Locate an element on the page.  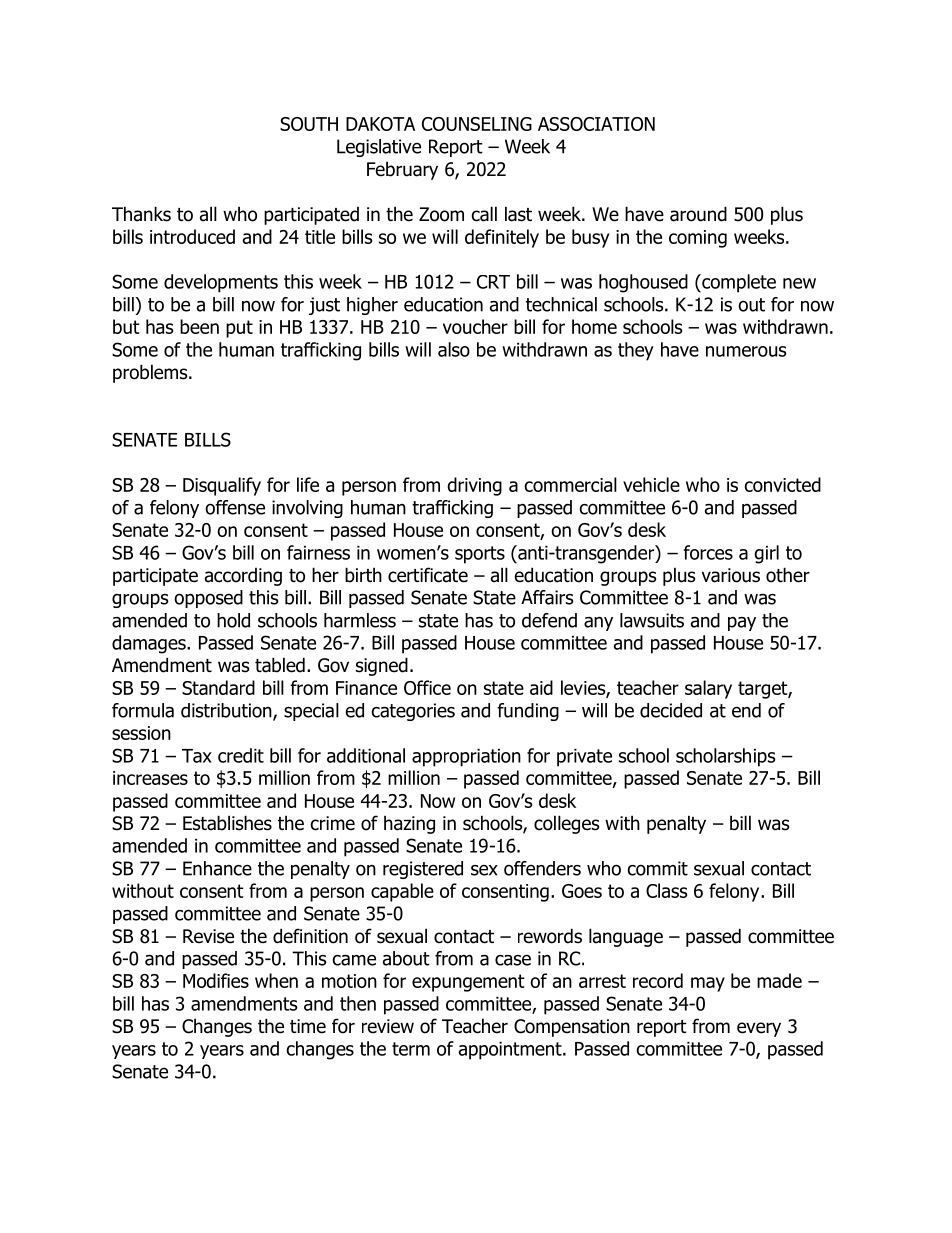
SOUTH is located at coordinates (309, 124).
